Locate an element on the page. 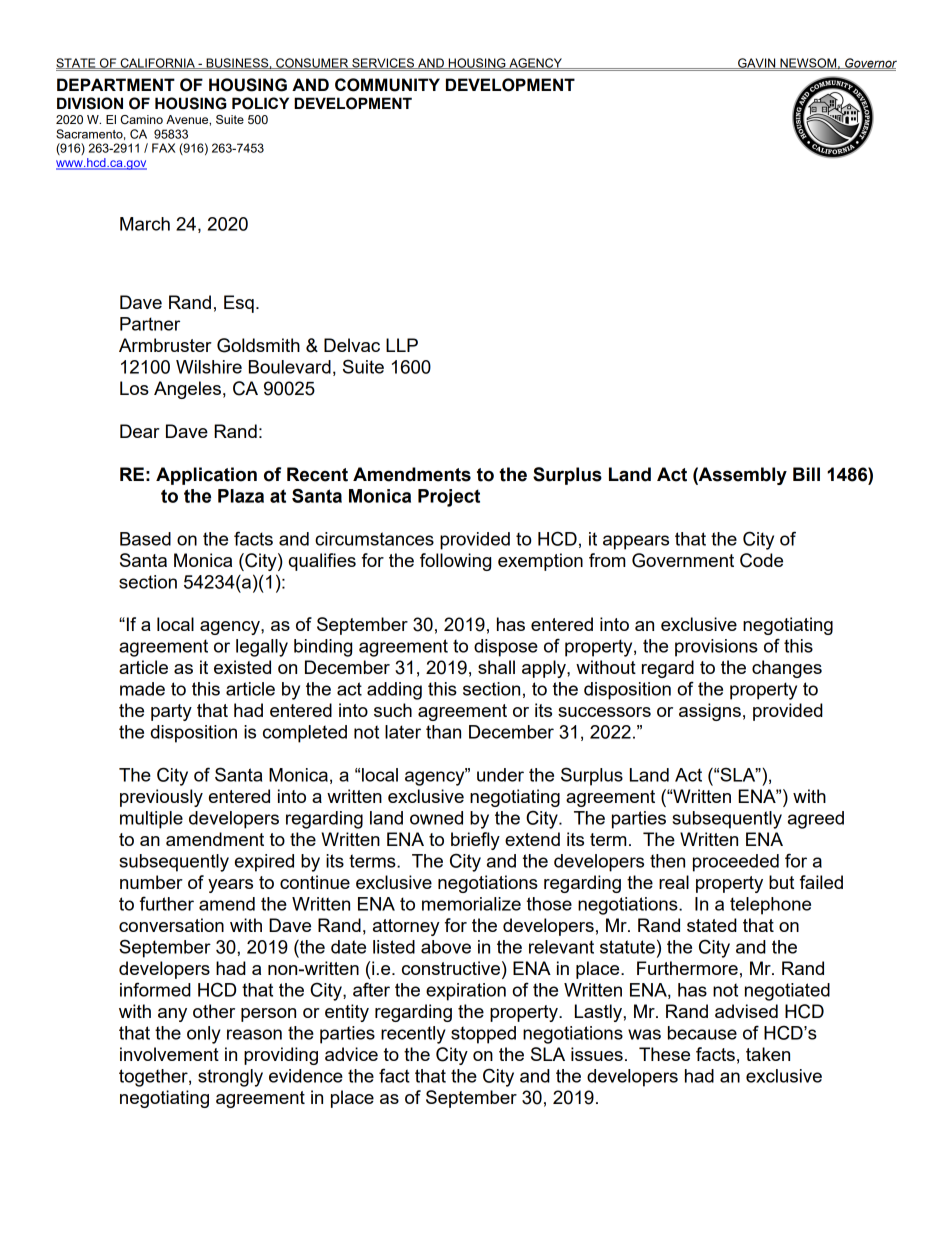  previously is located at coordinates (161, 798).
